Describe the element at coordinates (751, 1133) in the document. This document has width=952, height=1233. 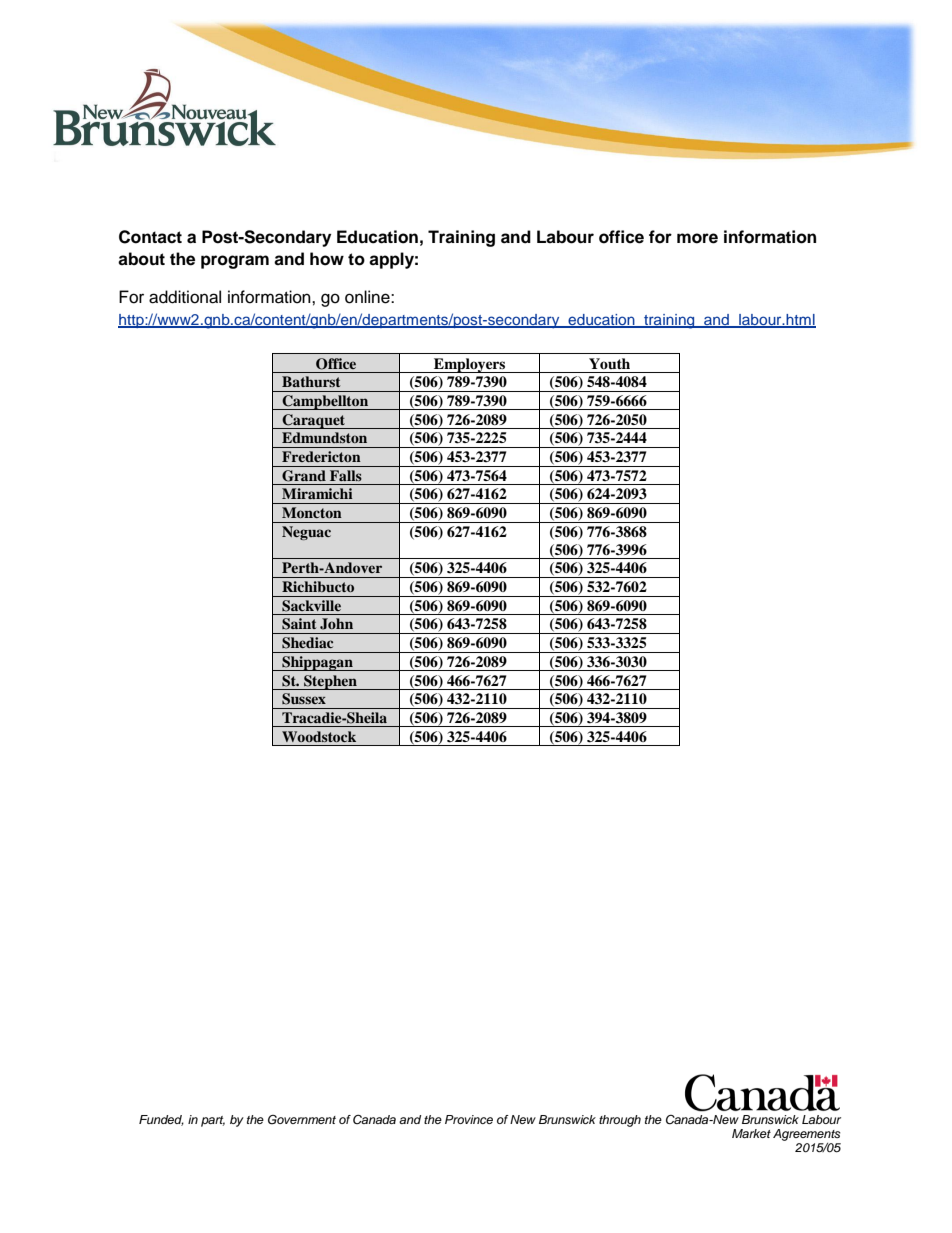
I see `Market` at that location.
